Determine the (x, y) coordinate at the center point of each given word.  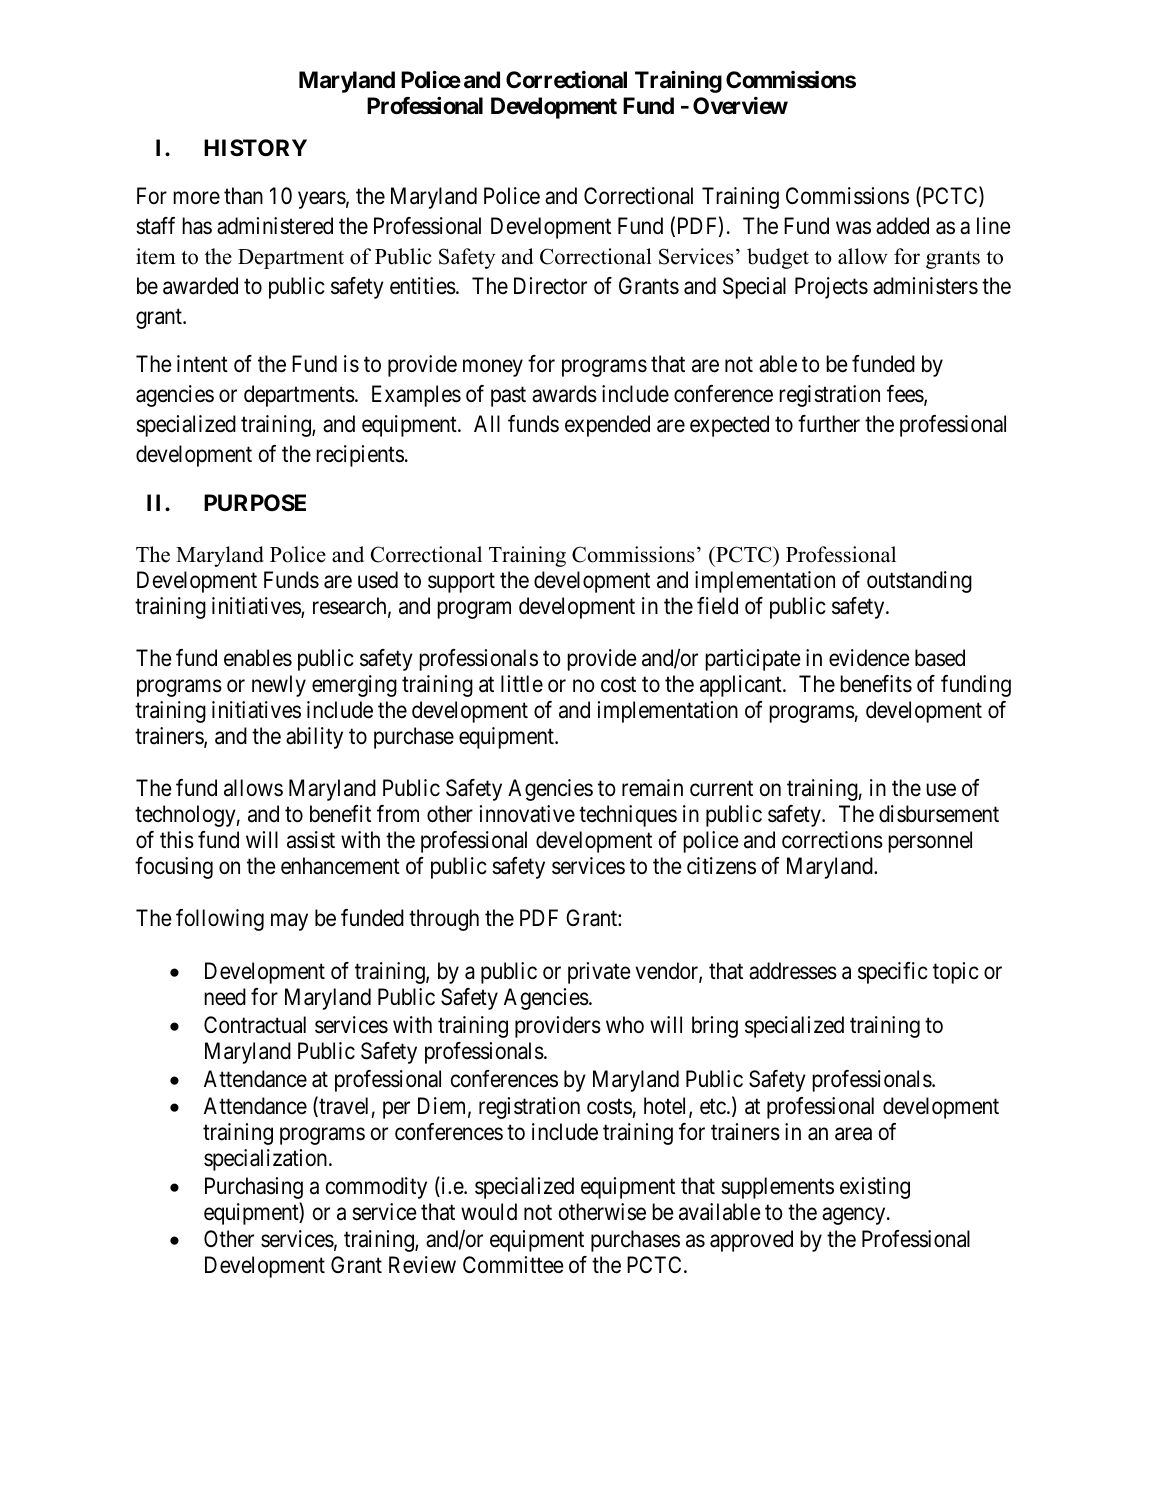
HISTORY (255, 147)
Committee (513, 1265)
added (902, 226)
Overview (740, 106)
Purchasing (254, 1188)
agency (855, 1216)
